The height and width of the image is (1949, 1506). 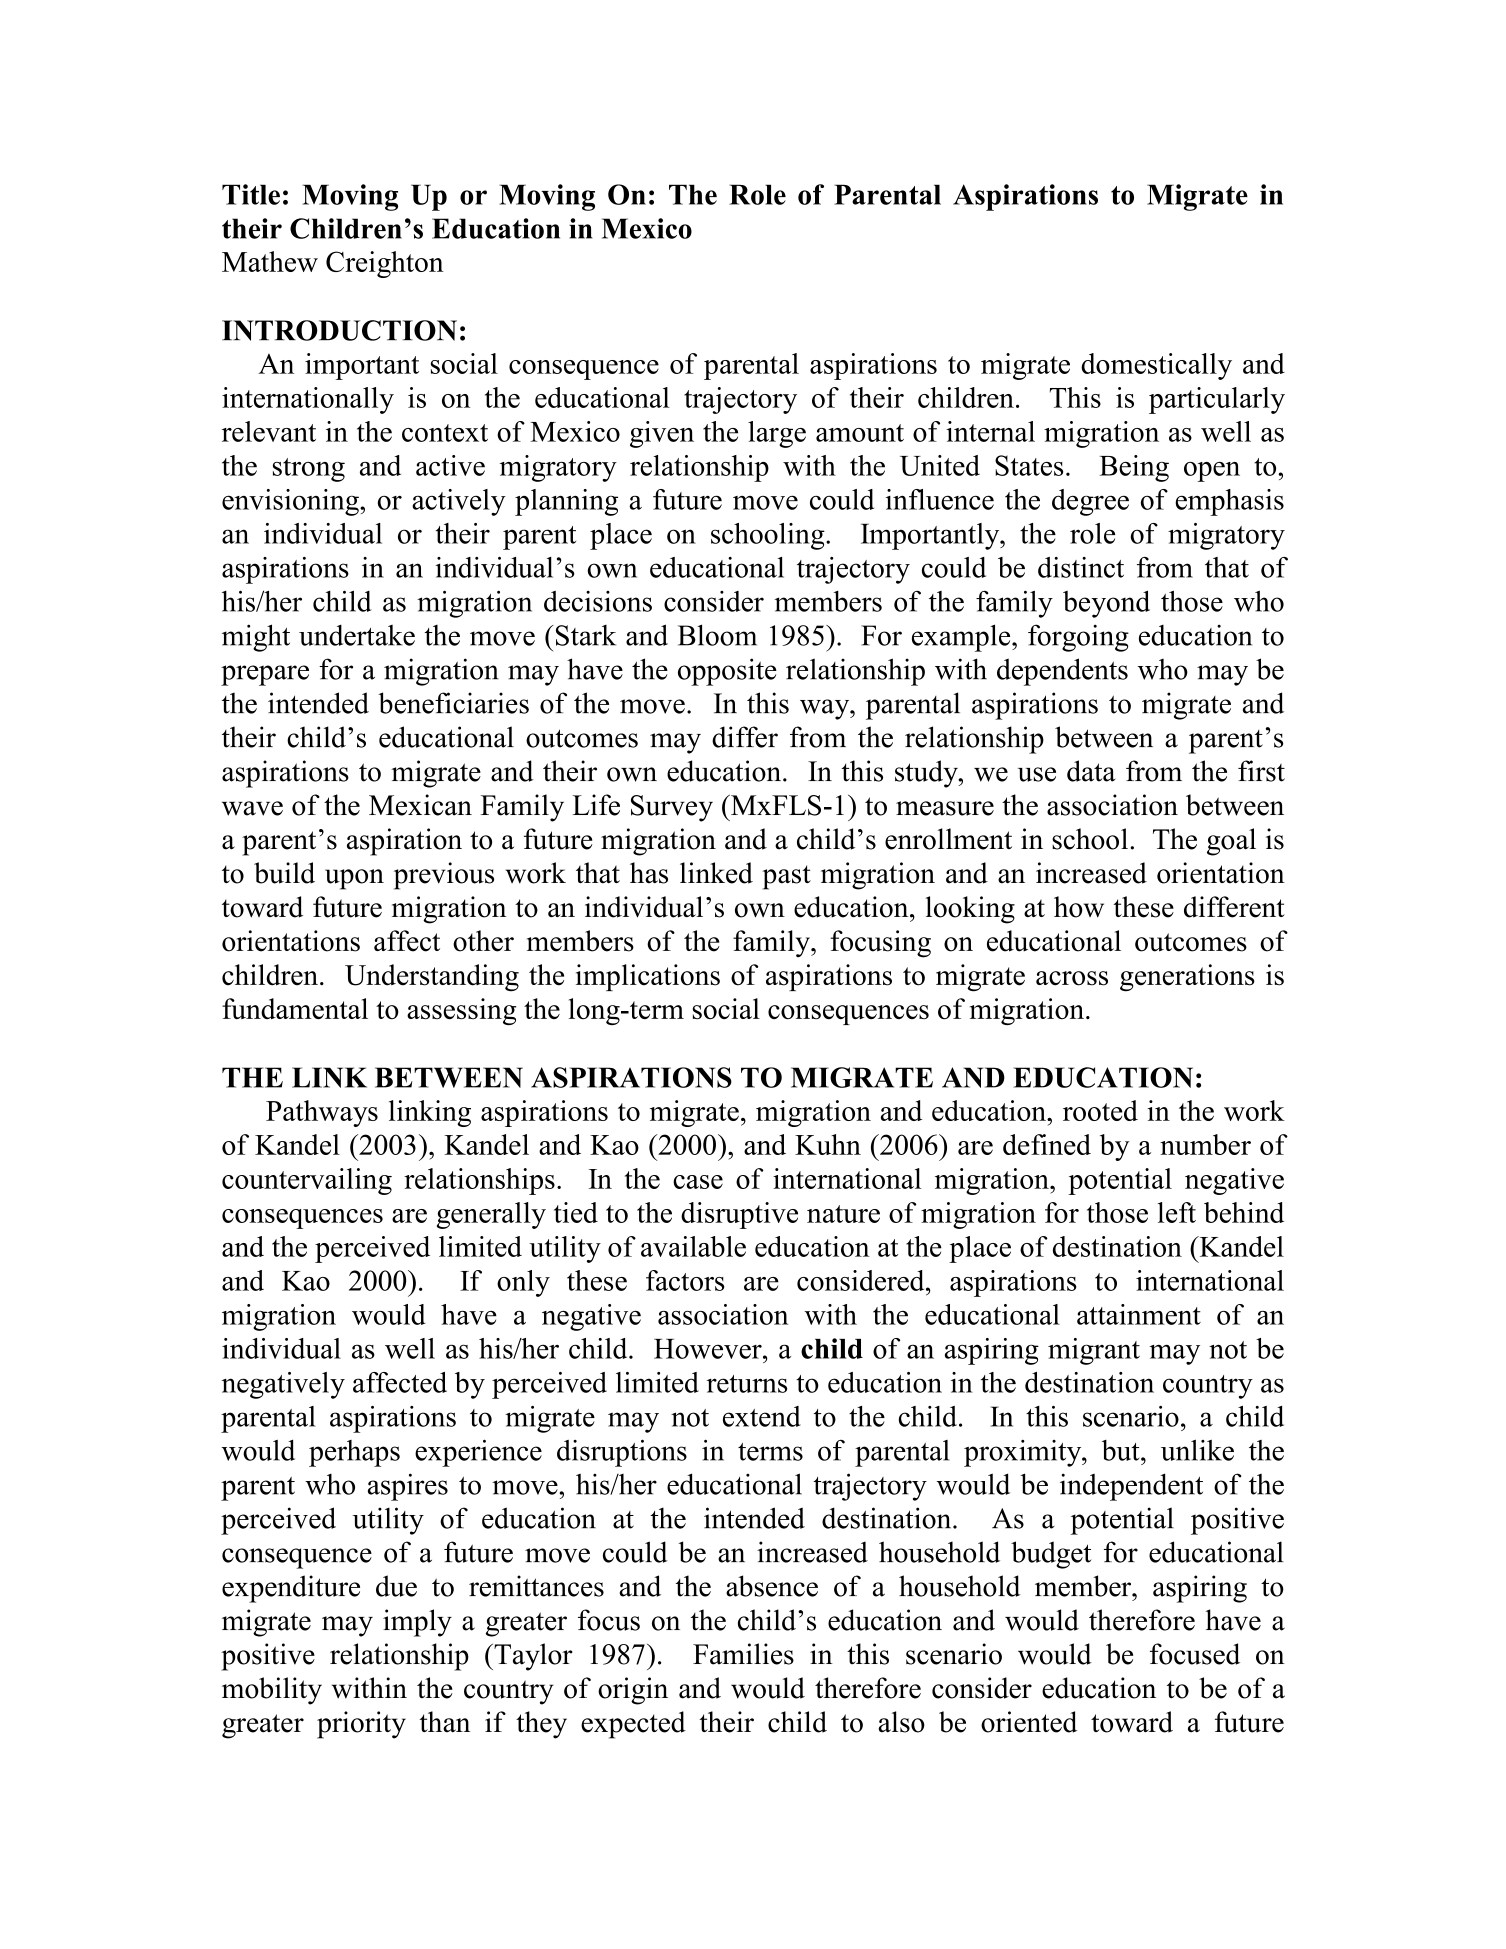 What do you see at coordinates (1139, 1314) in the image?
I see `attainment` at bounding box center [1139, 1314].
